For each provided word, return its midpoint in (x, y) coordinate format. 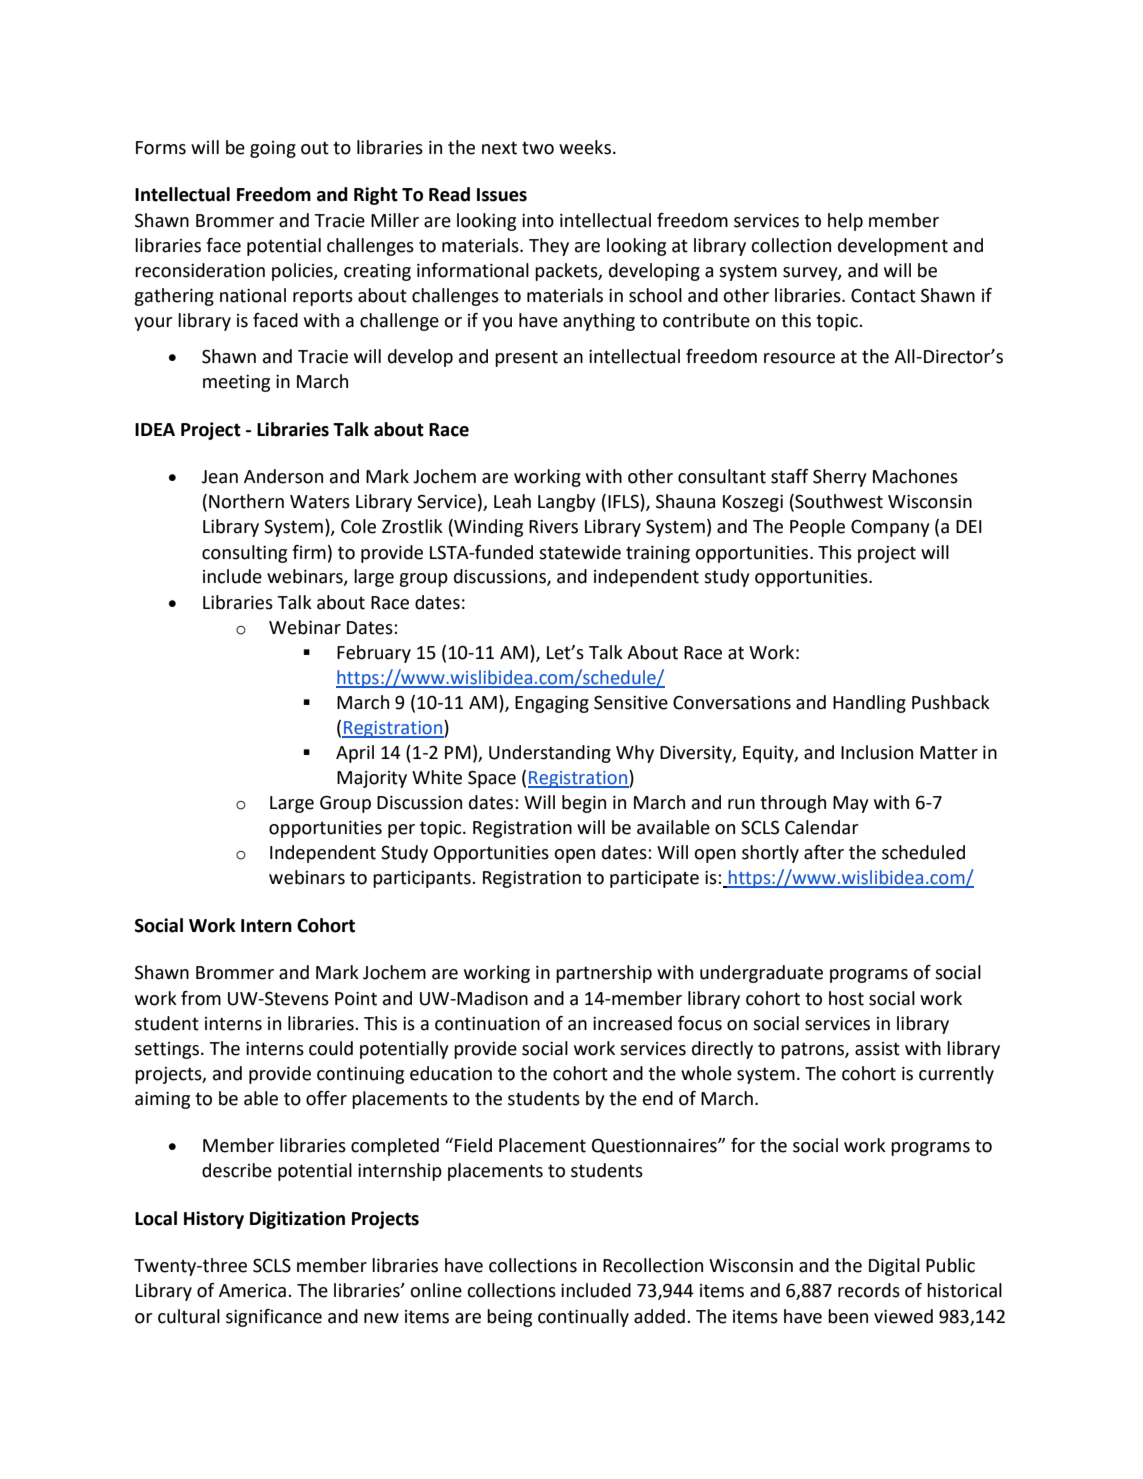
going (273, 149)
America (252, 1291)
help (845, 222)
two (538, 148)
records (869, 1290)
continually (583, 1318)
